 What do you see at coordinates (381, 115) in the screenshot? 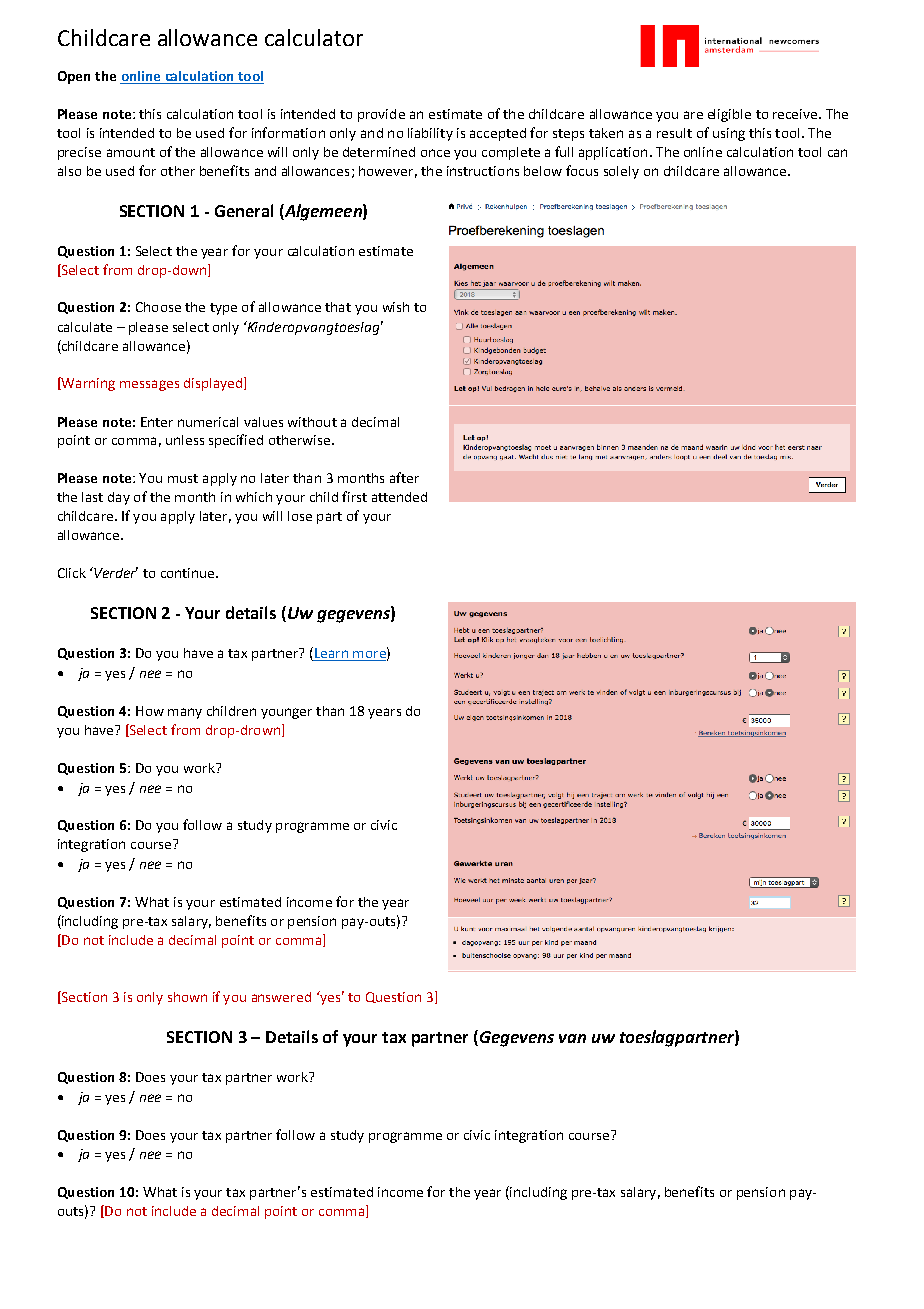
I see `provide` at bounding box center [381, 115].
